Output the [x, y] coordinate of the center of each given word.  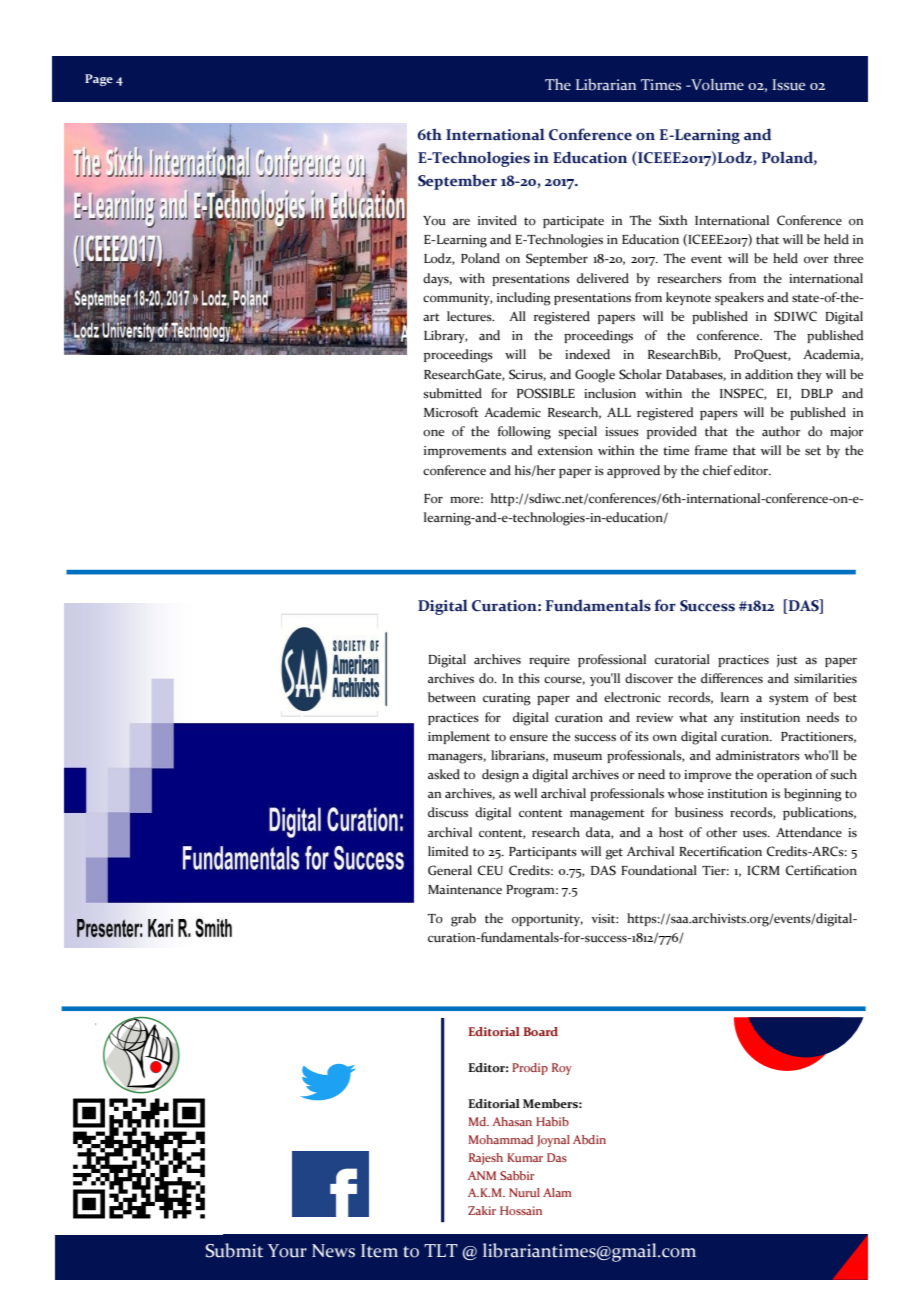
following [524, 433]
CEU [490, 870]
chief [717, 470]
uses [756, 834]
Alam [557, 1192]
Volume [716, 84]
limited [448, 851]
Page [99, 80]
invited [497, 220]
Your [287, 1251]
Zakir [482, 1210]
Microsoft [451, 412]
